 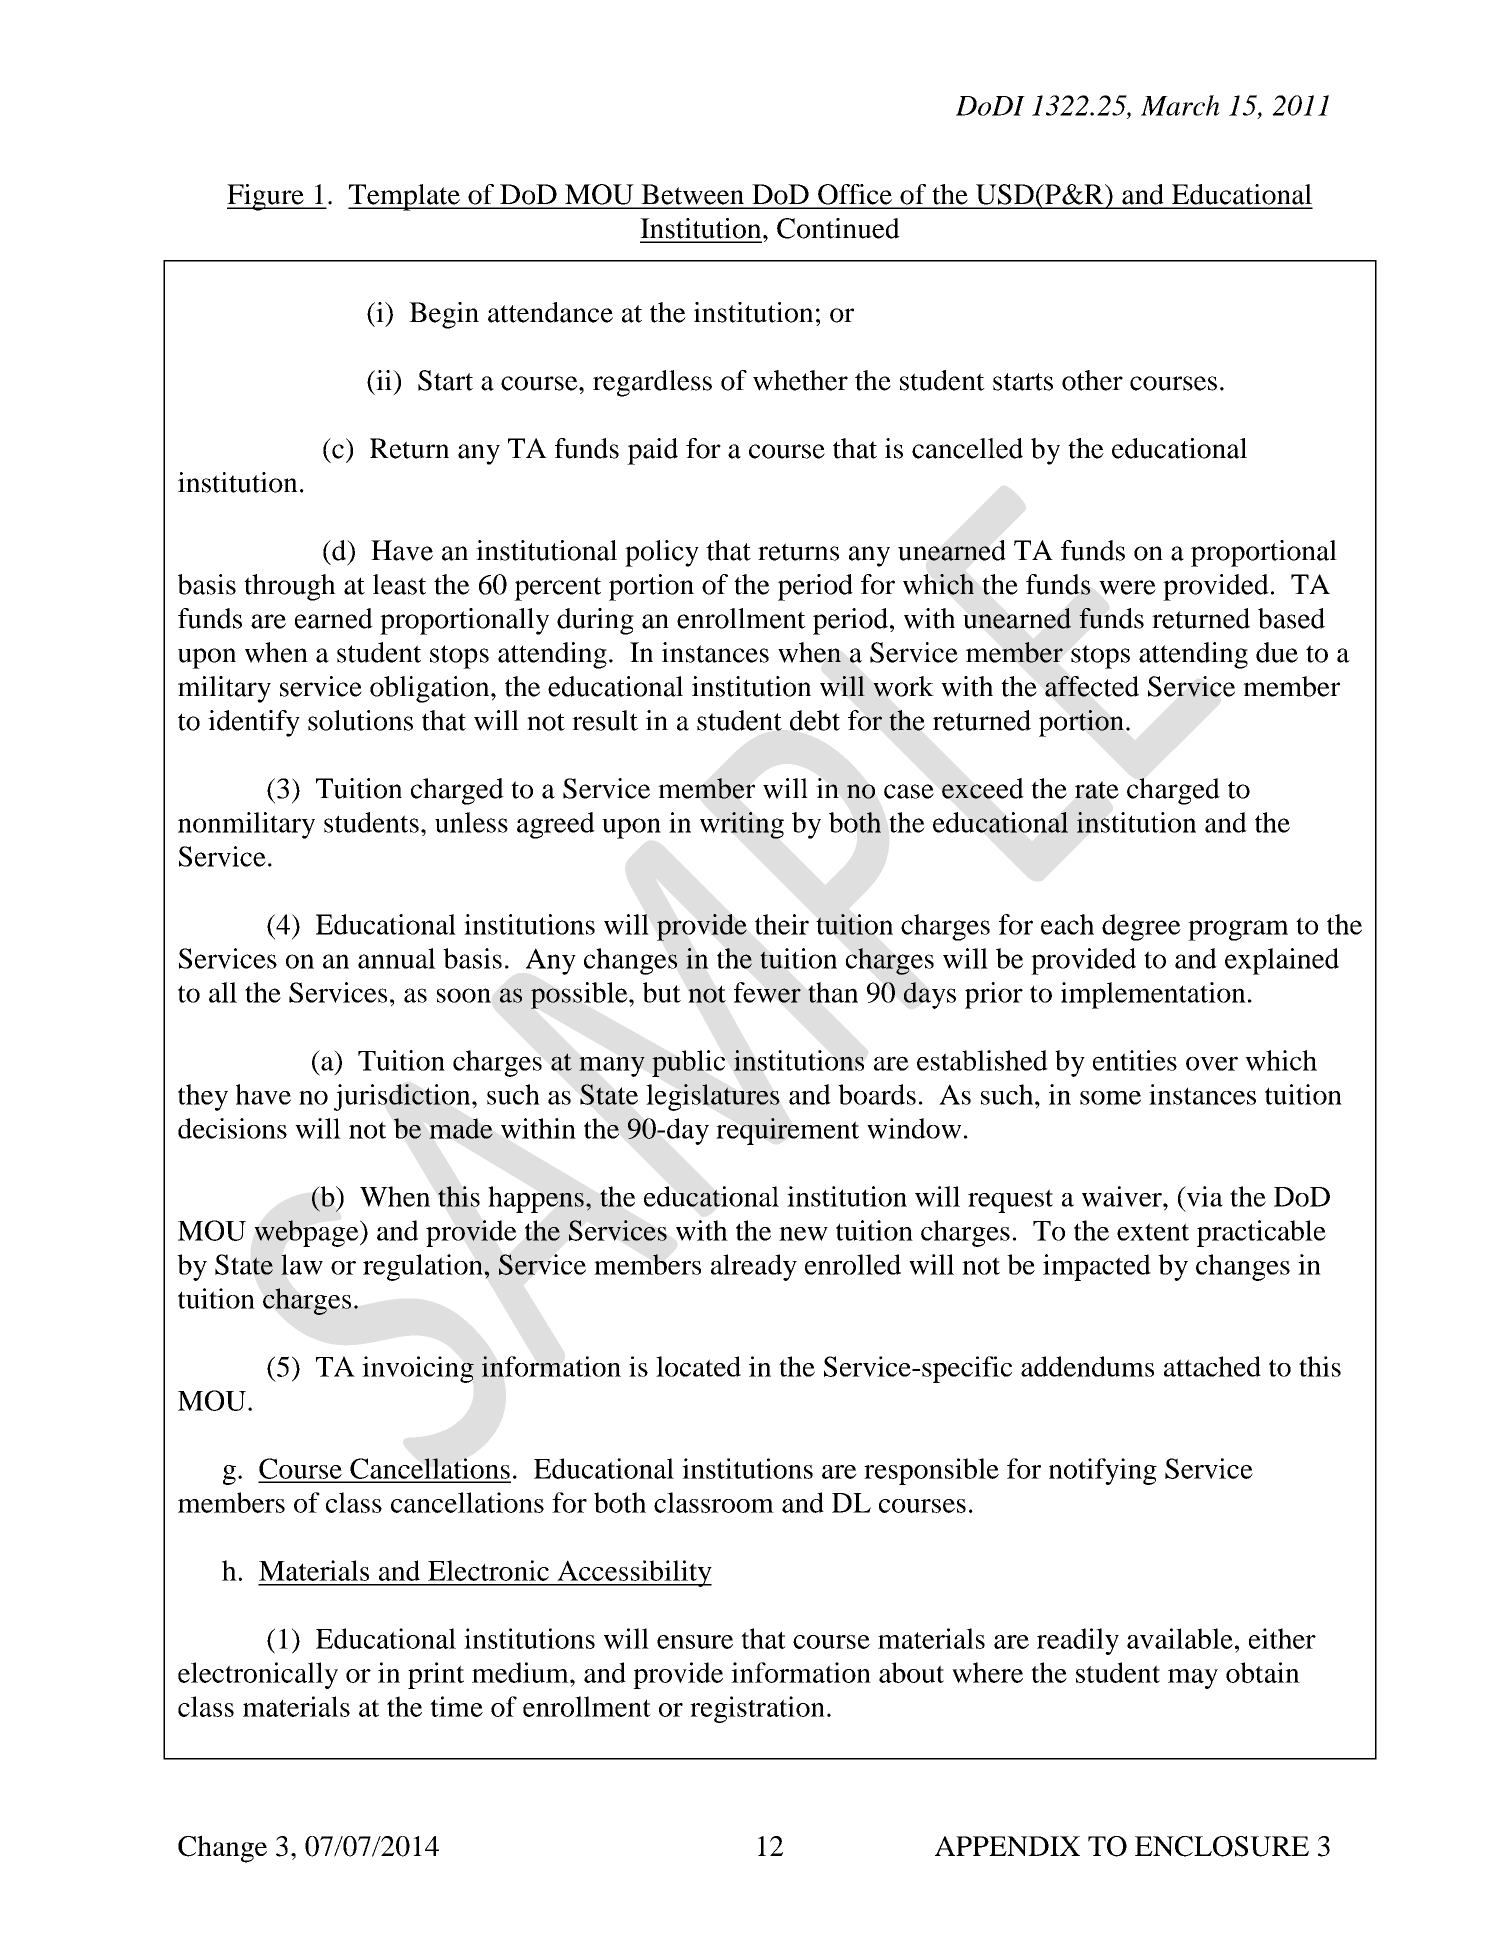 What do you see at coordinates (662, 553) in the document?
I see `policy` at bounding box center [662, 553].
